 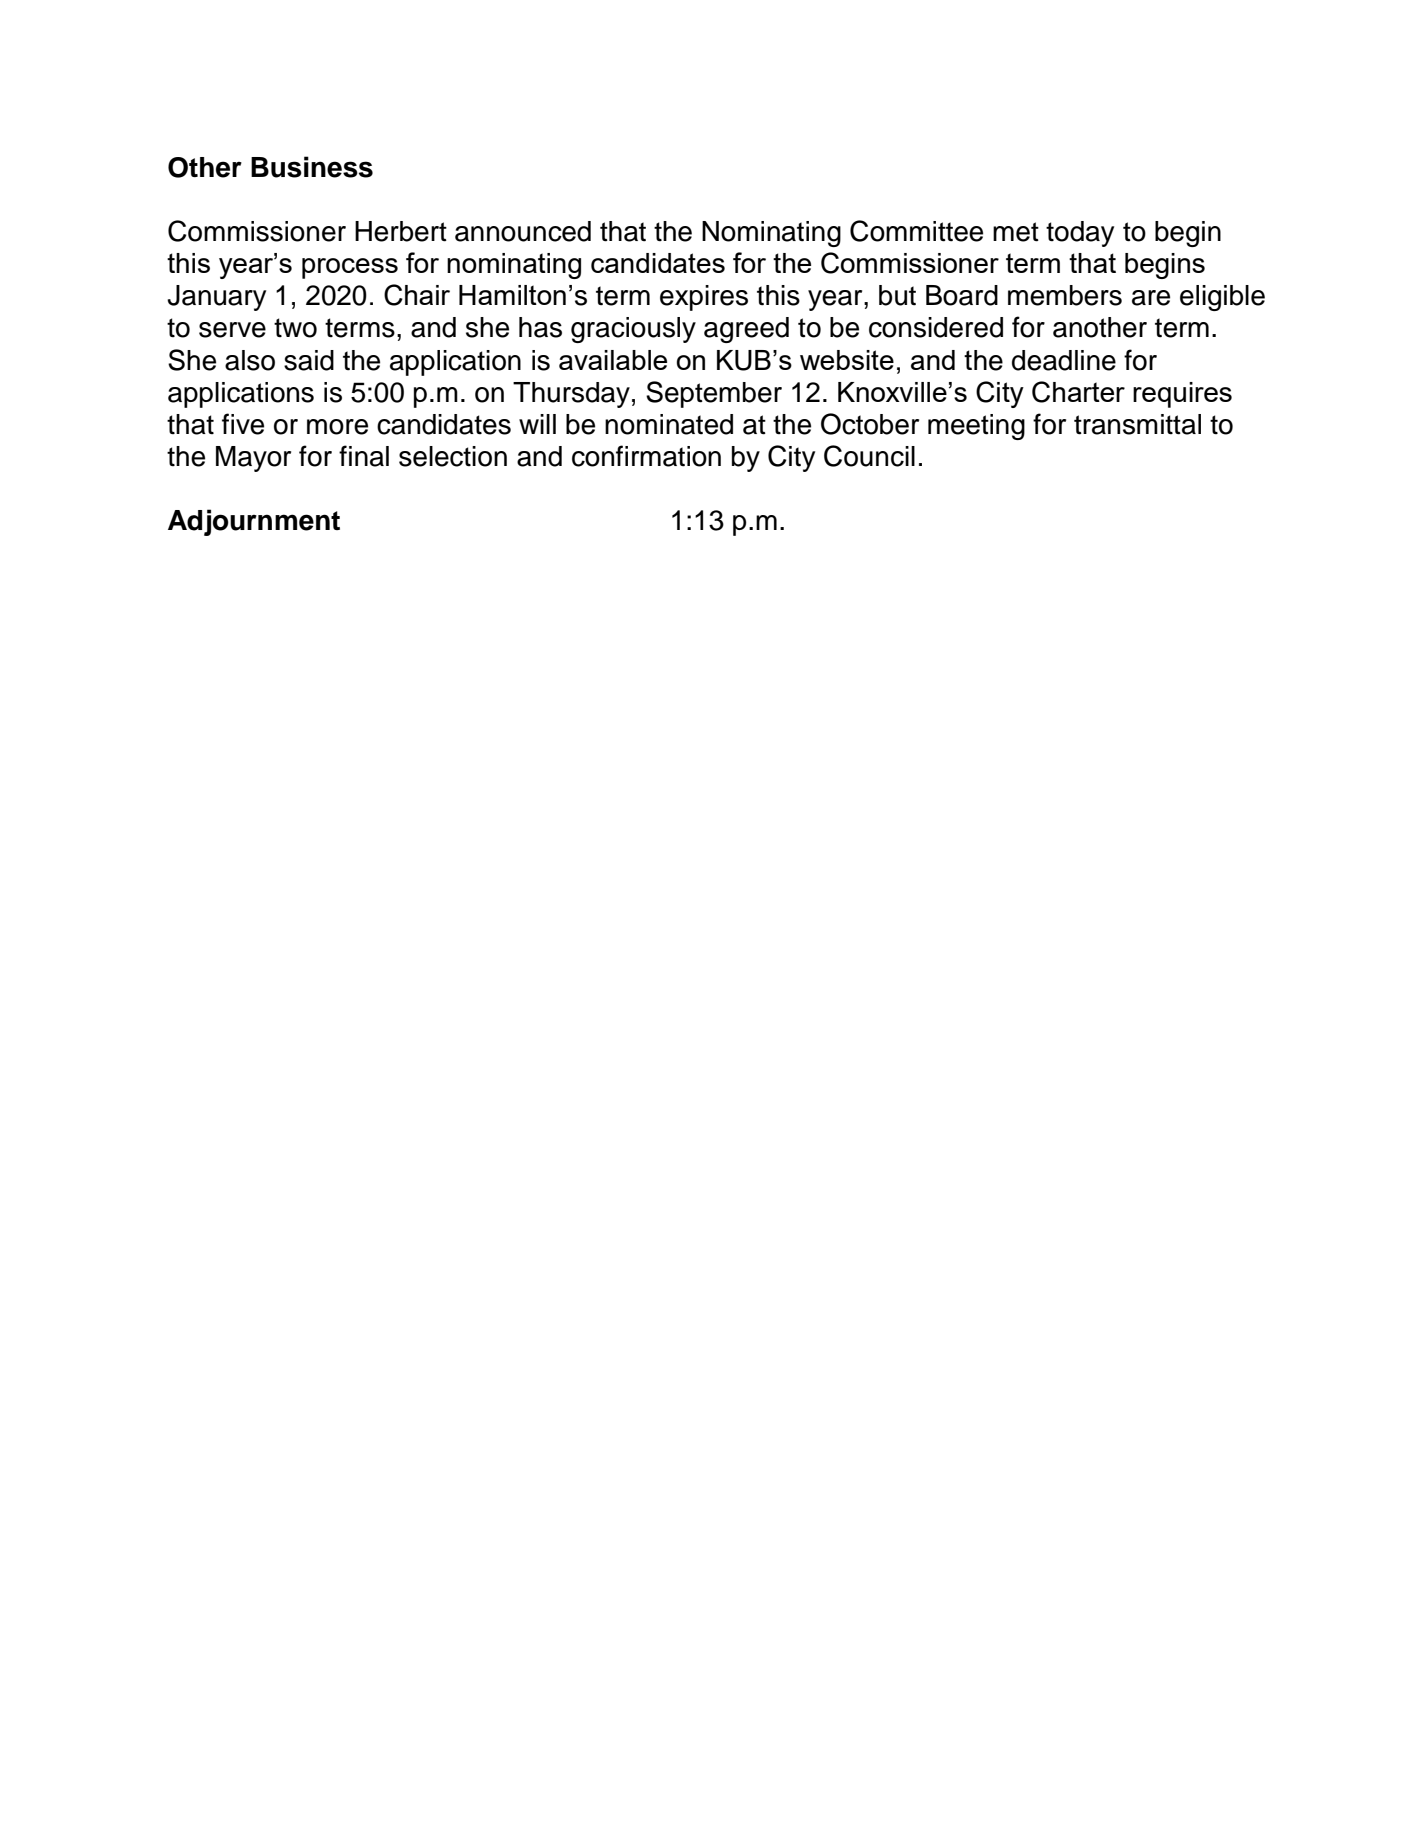 What do you see at coordinates (417, 295) in the image?
I see `Chair` at bounding box center [417, 295].
